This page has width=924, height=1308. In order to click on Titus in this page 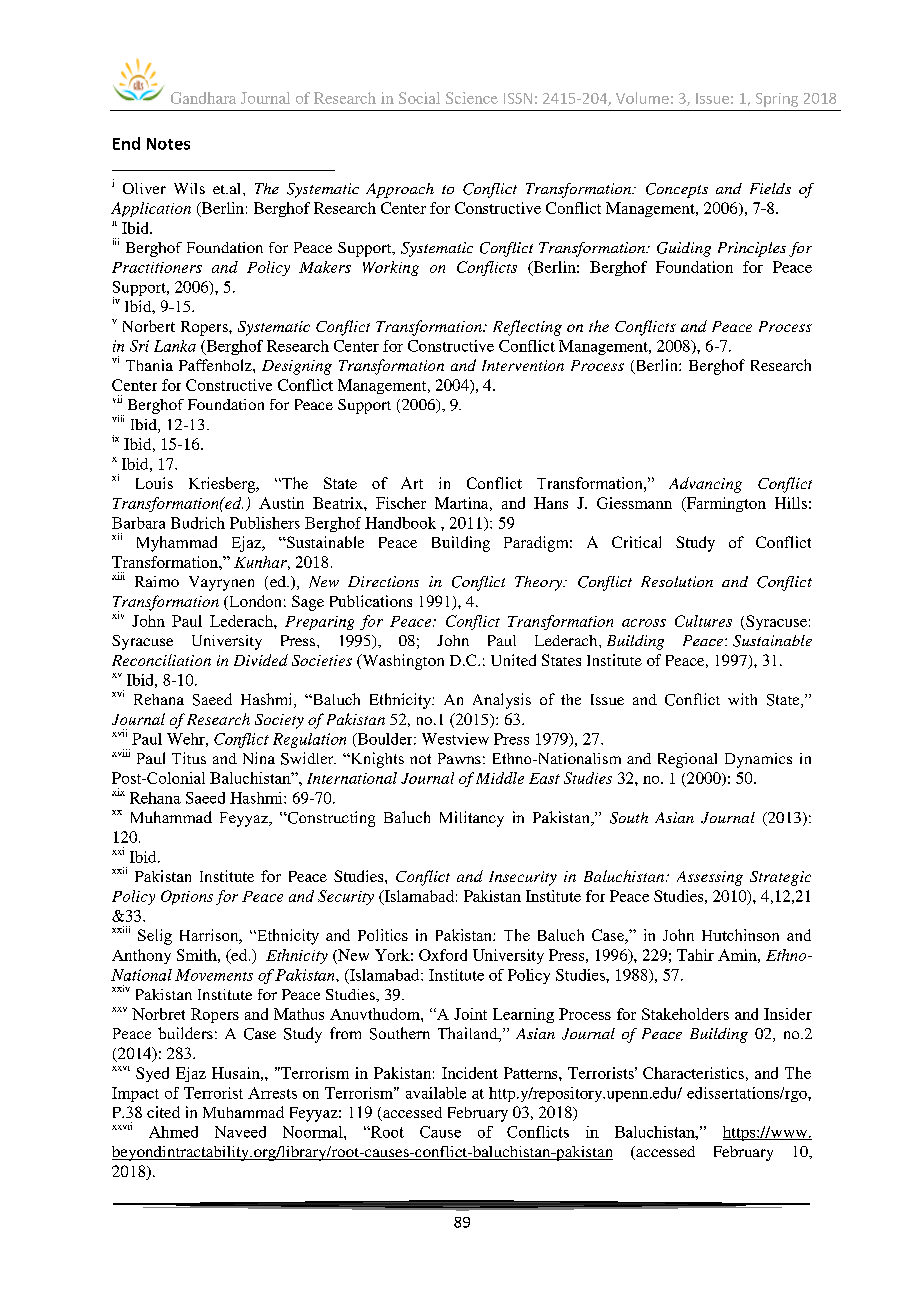, I will do `click(189, 758)`.
